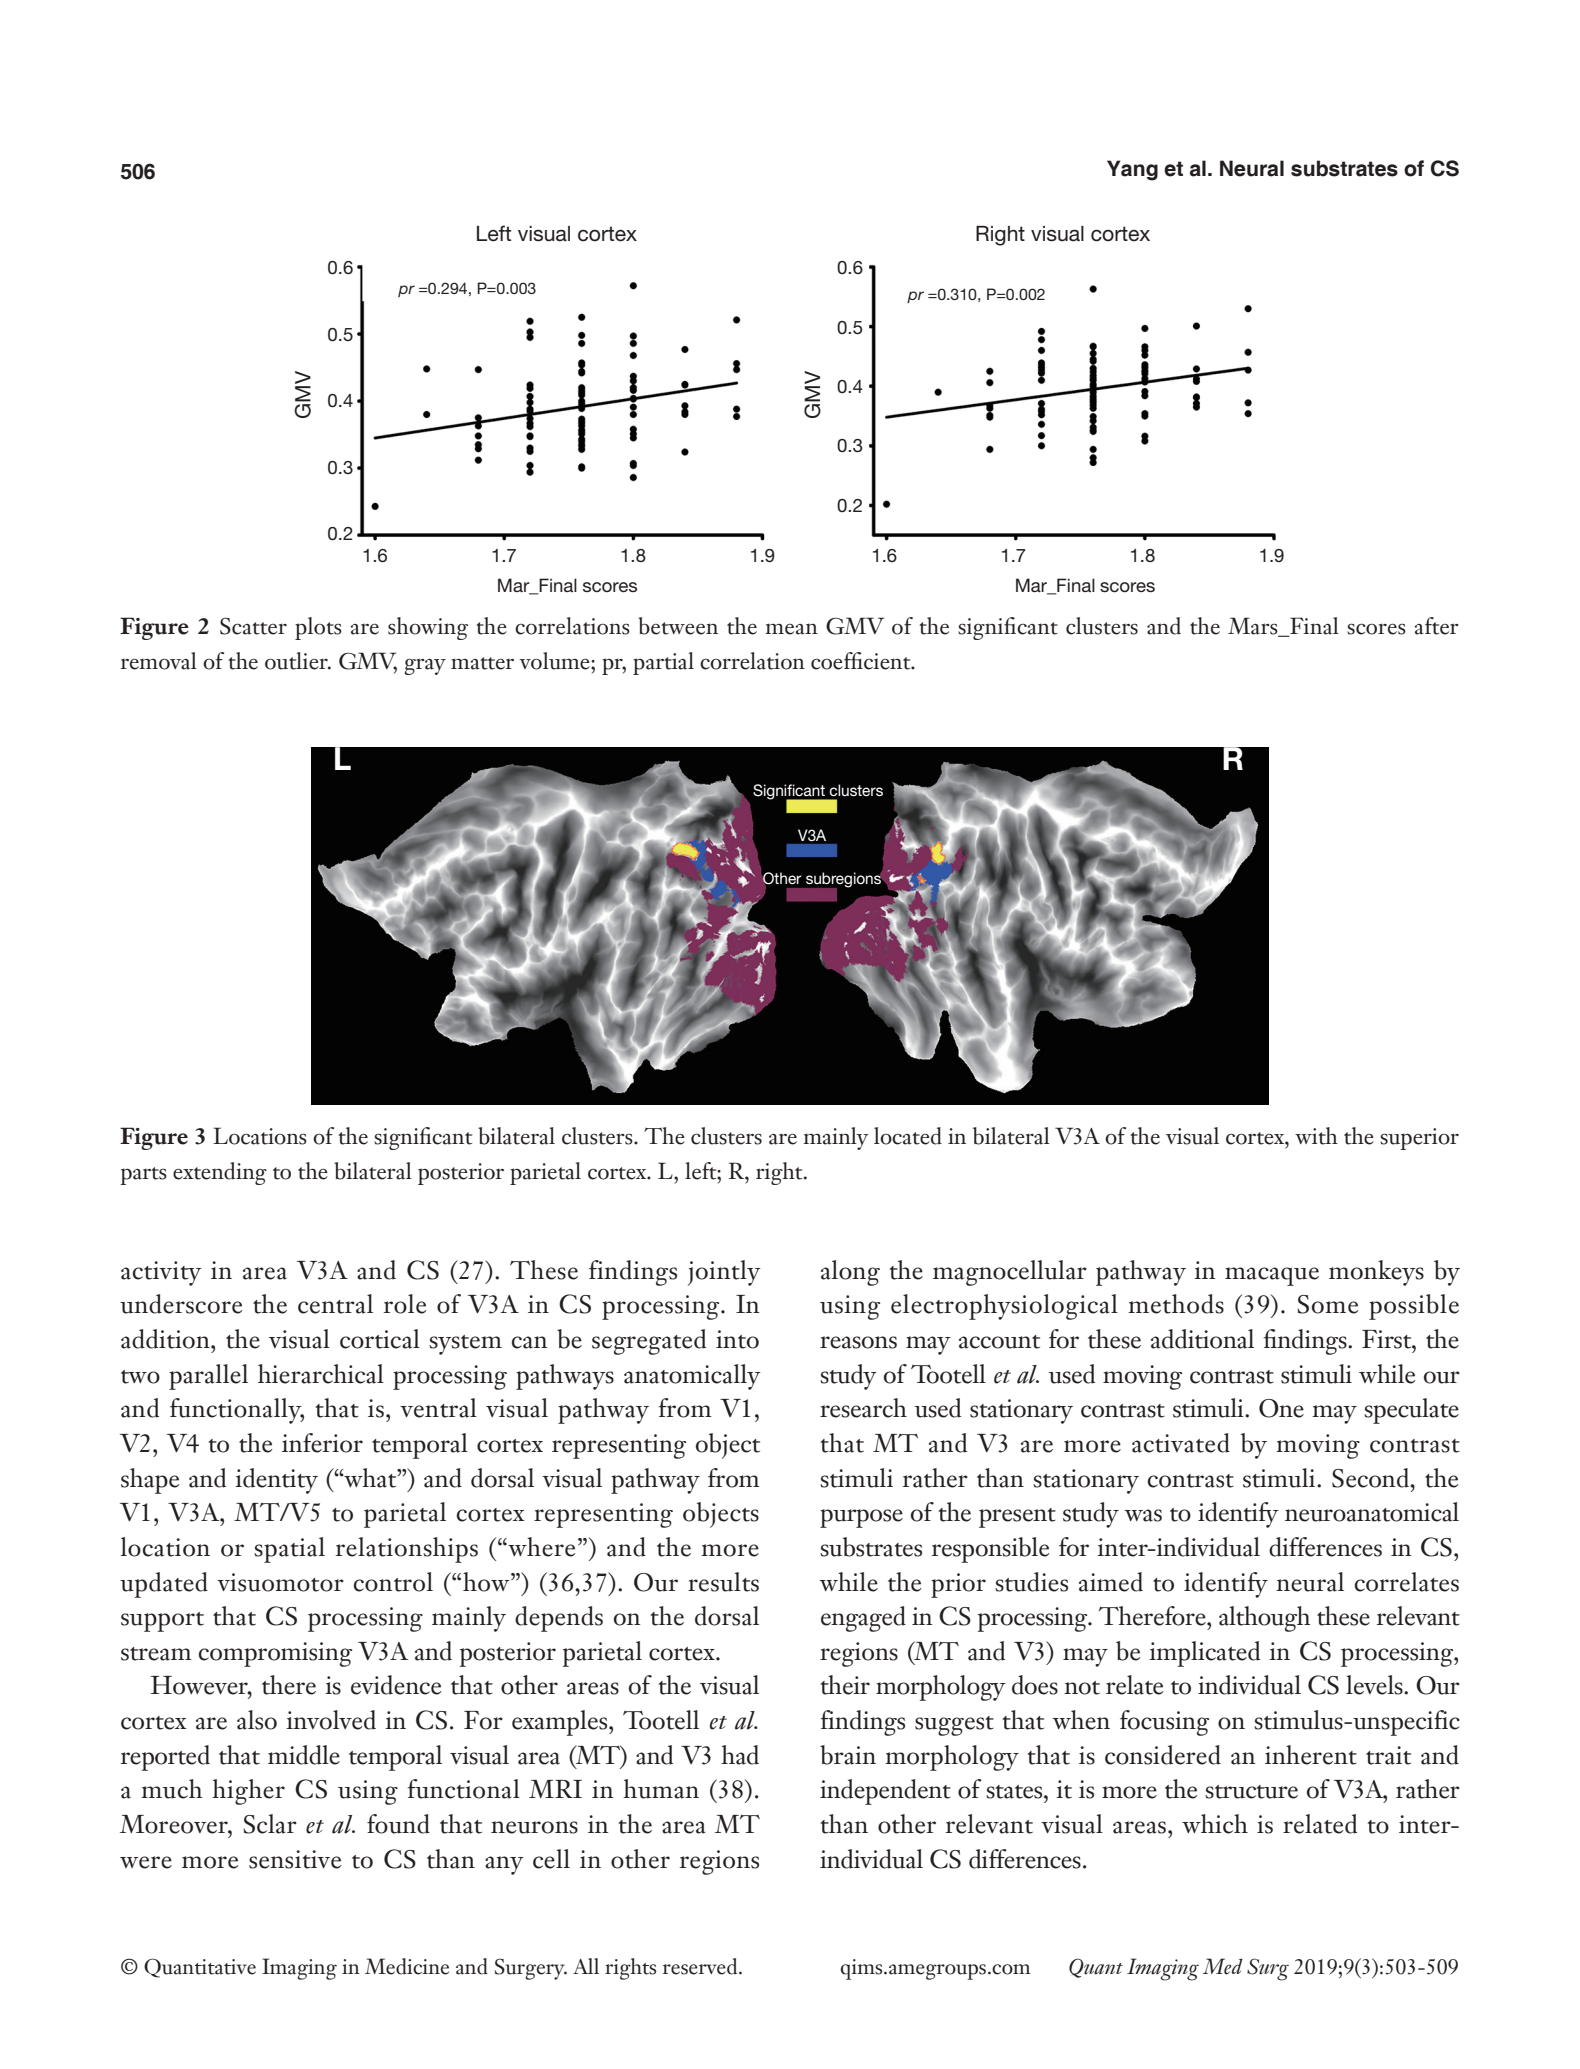 Image resolution: width=1580 pixels, height=2069 pixels. What do you see at coordinates (1215, 1824) in the document?
I see `which` at bounding box center [1215, 1824].
